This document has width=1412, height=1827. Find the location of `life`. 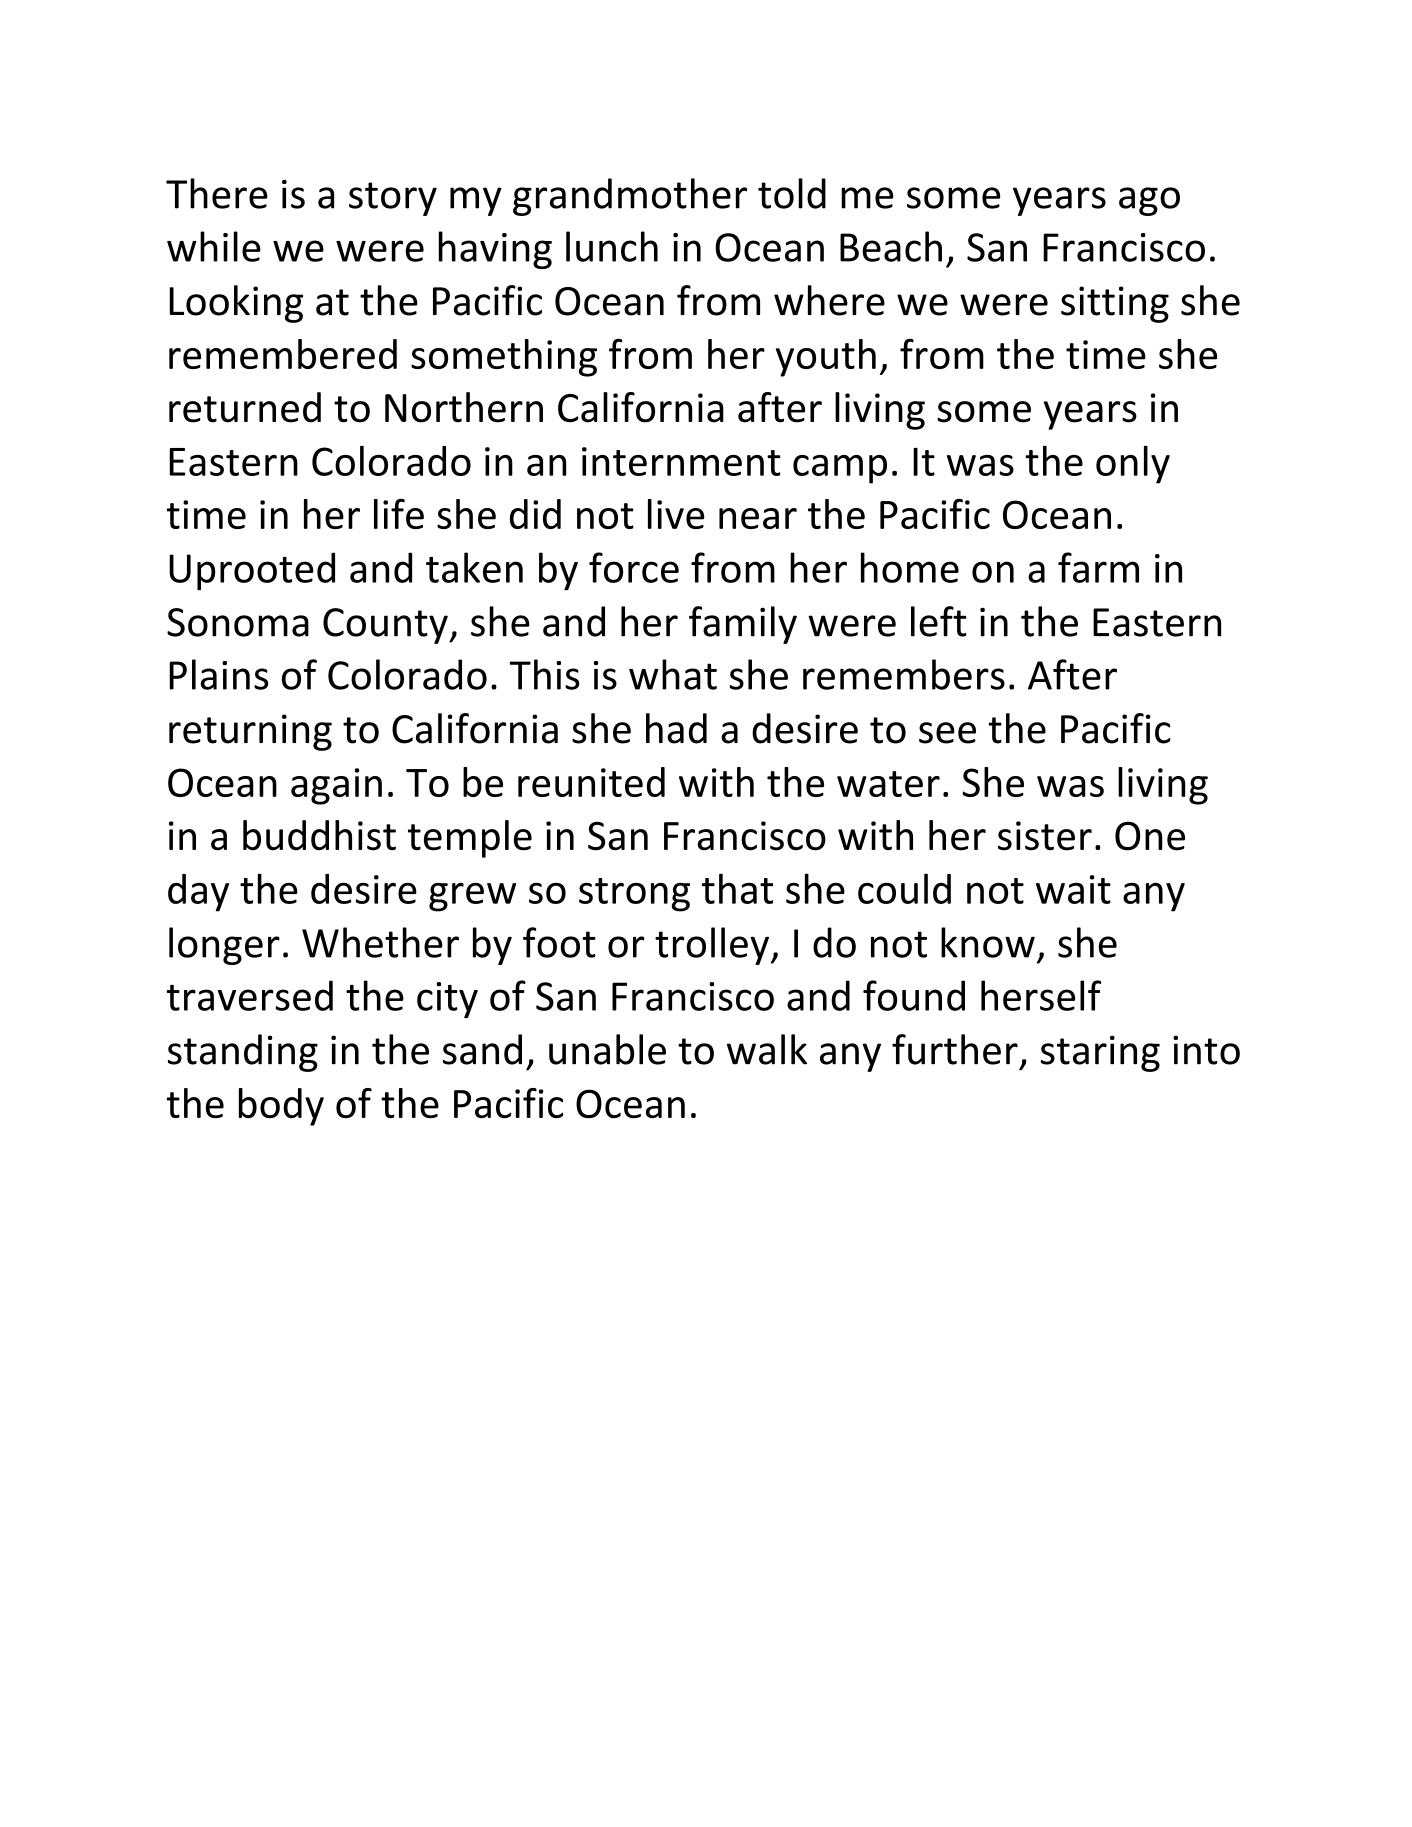

life is located at coordinates (399, 514).
